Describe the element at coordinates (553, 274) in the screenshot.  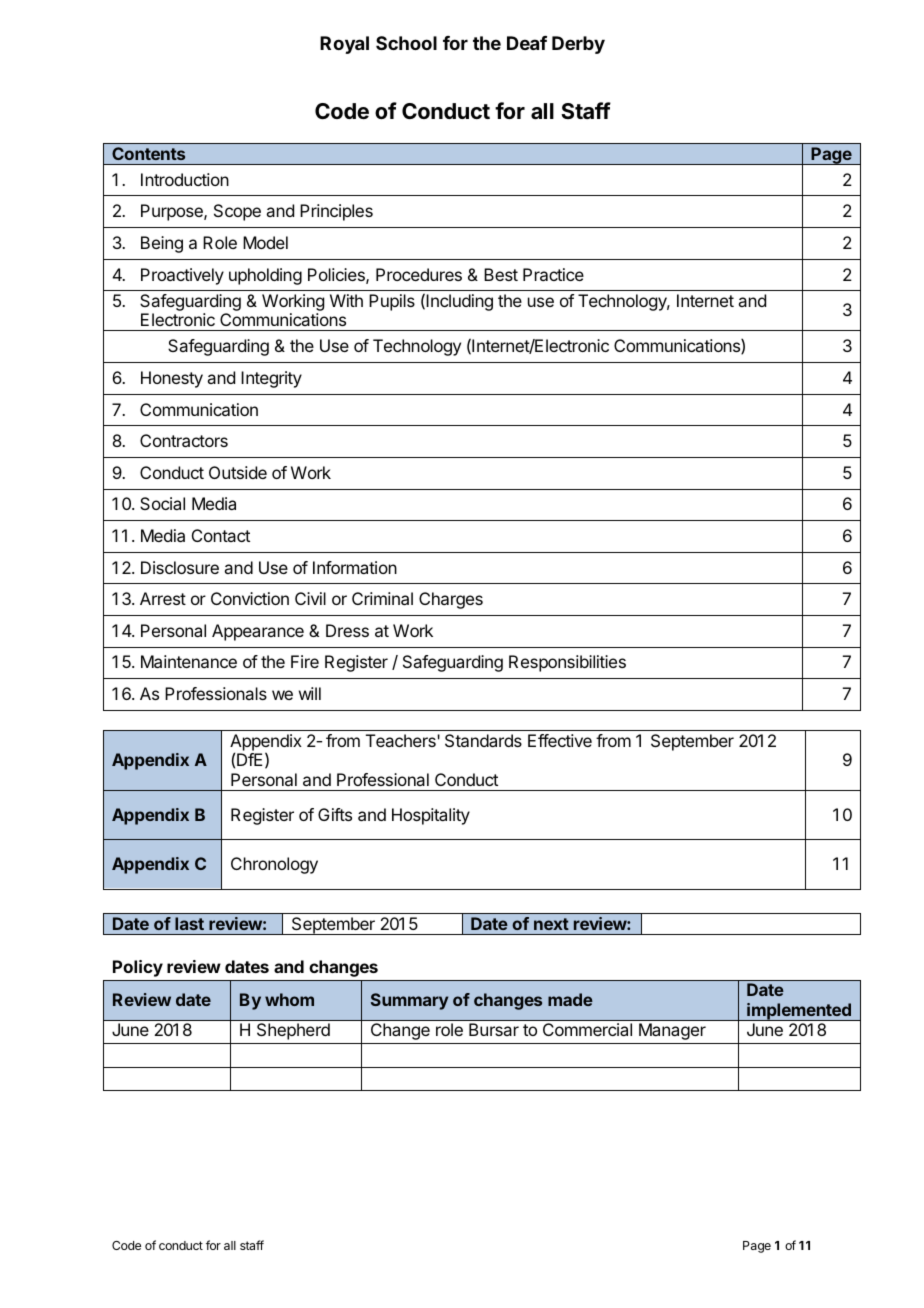
I see `Practice` at that location.
